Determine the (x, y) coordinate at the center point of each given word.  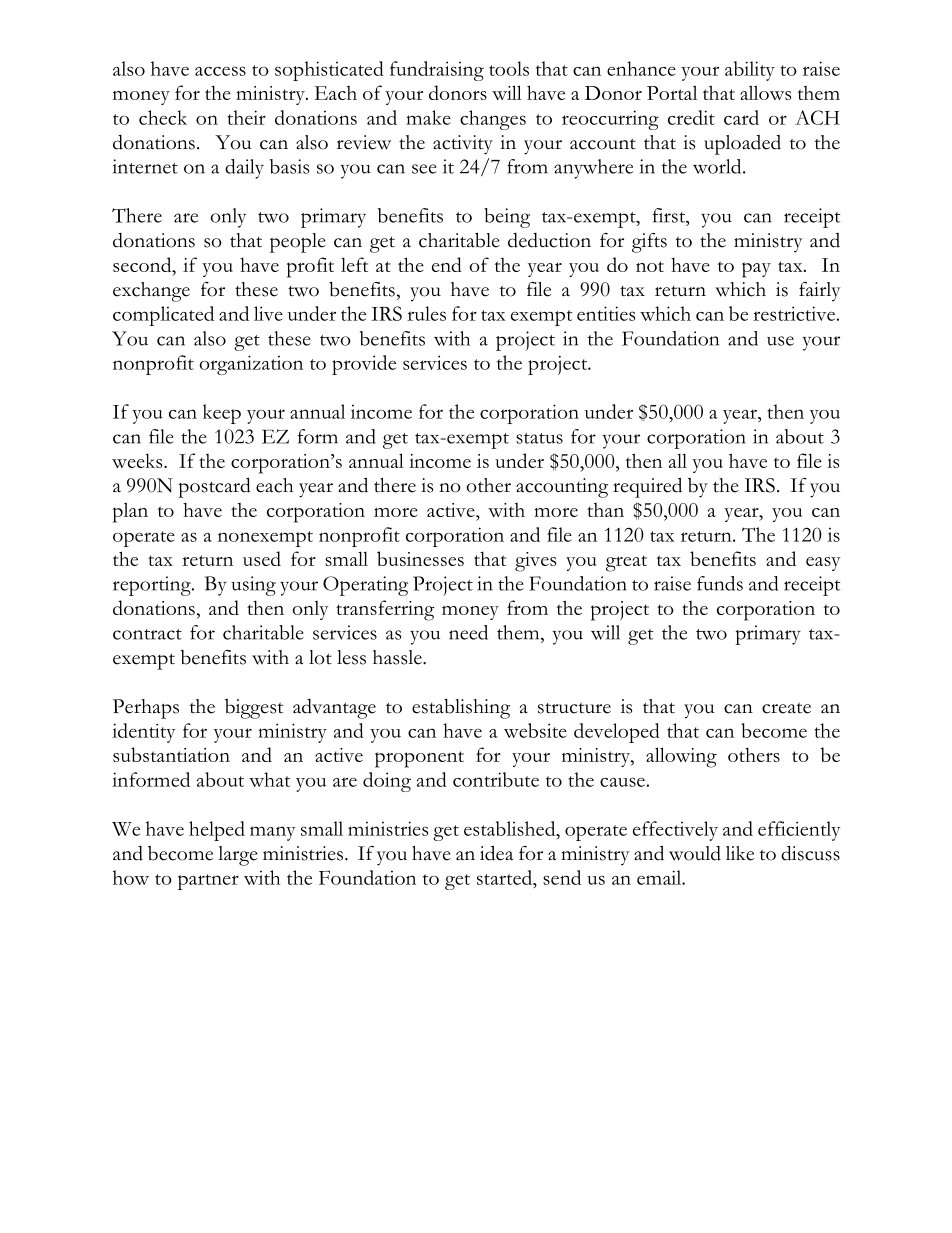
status (539, 438)
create (786, 708)
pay (756, 270)
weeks (138, 460)
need (468, 632)
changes (493, 120)
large (238, 856)
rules (426, 313)
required (647, 487)
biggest (254, 709)
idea (496, 853)
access (220, 71)
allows (765, 92)
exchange (151, 292)
